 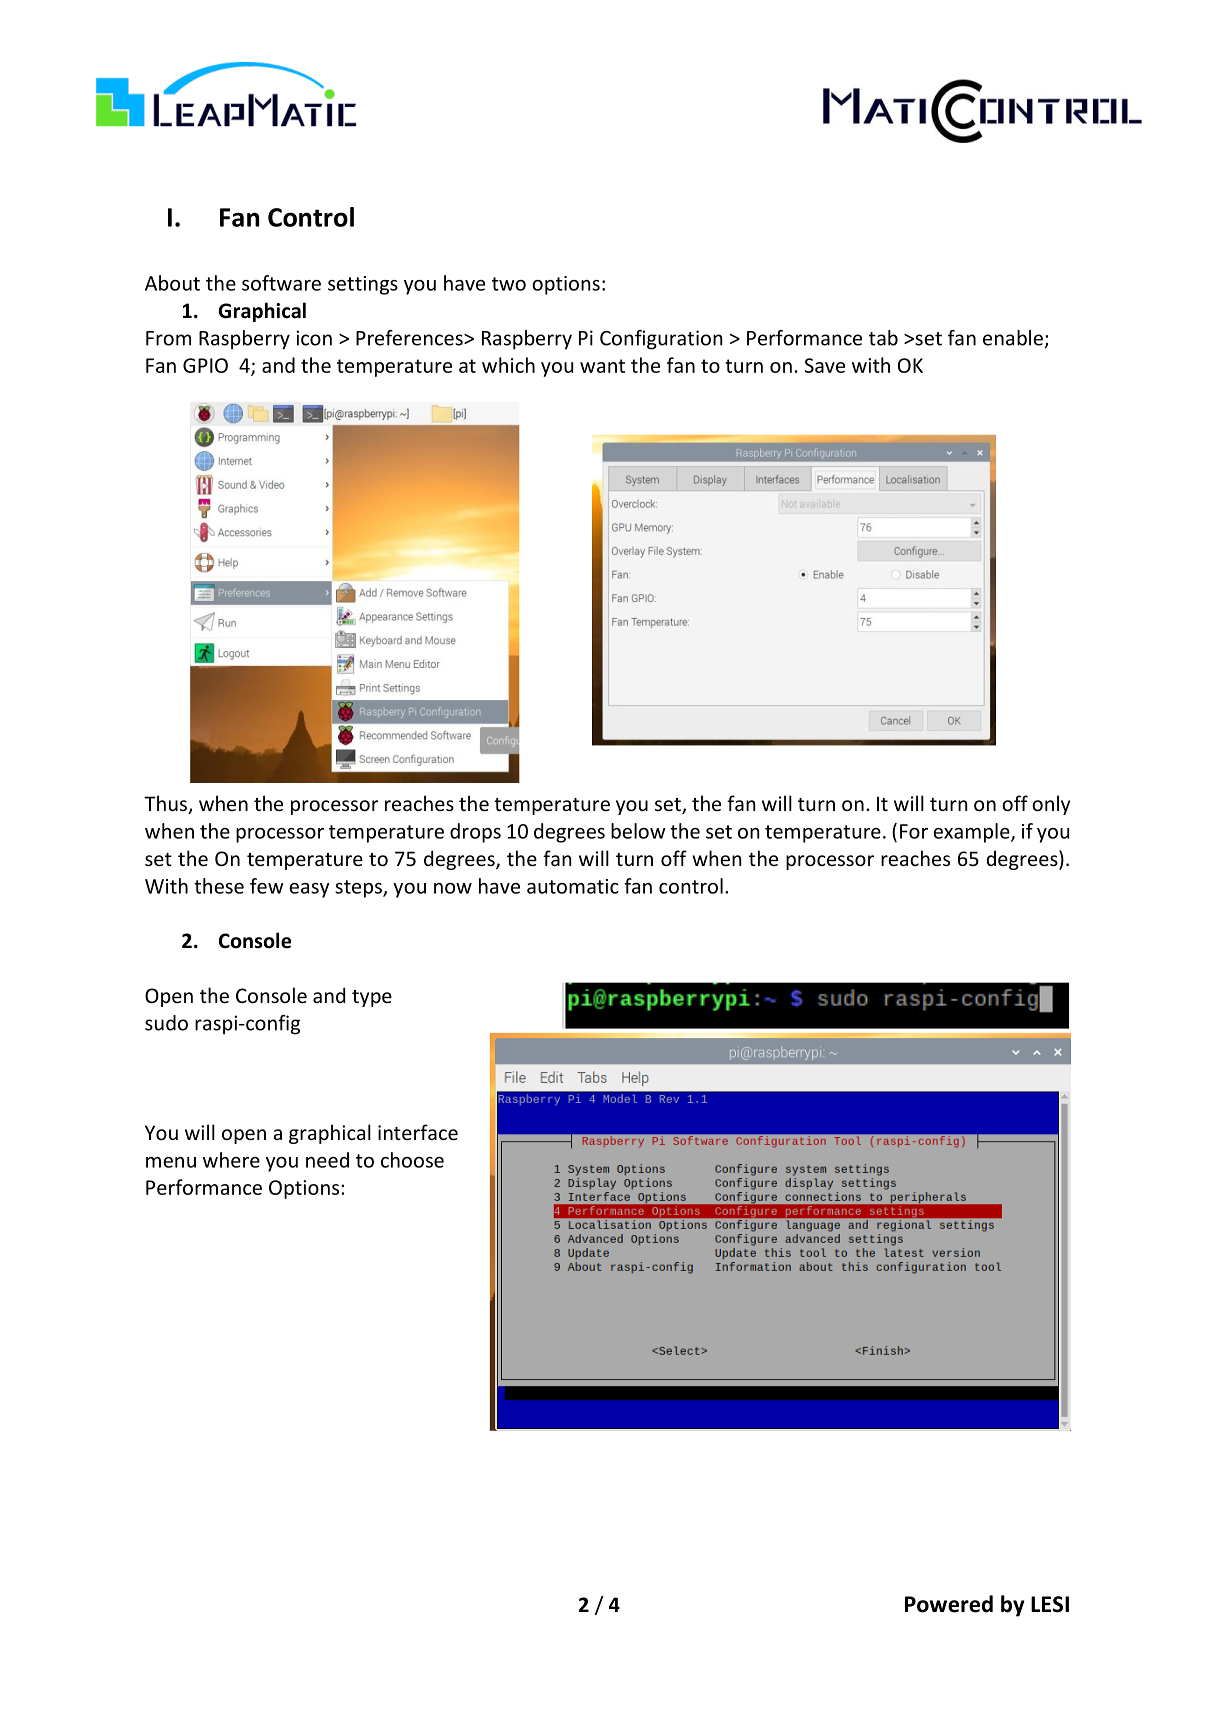 I want to click on interface, so click(x=418, y=1132).
